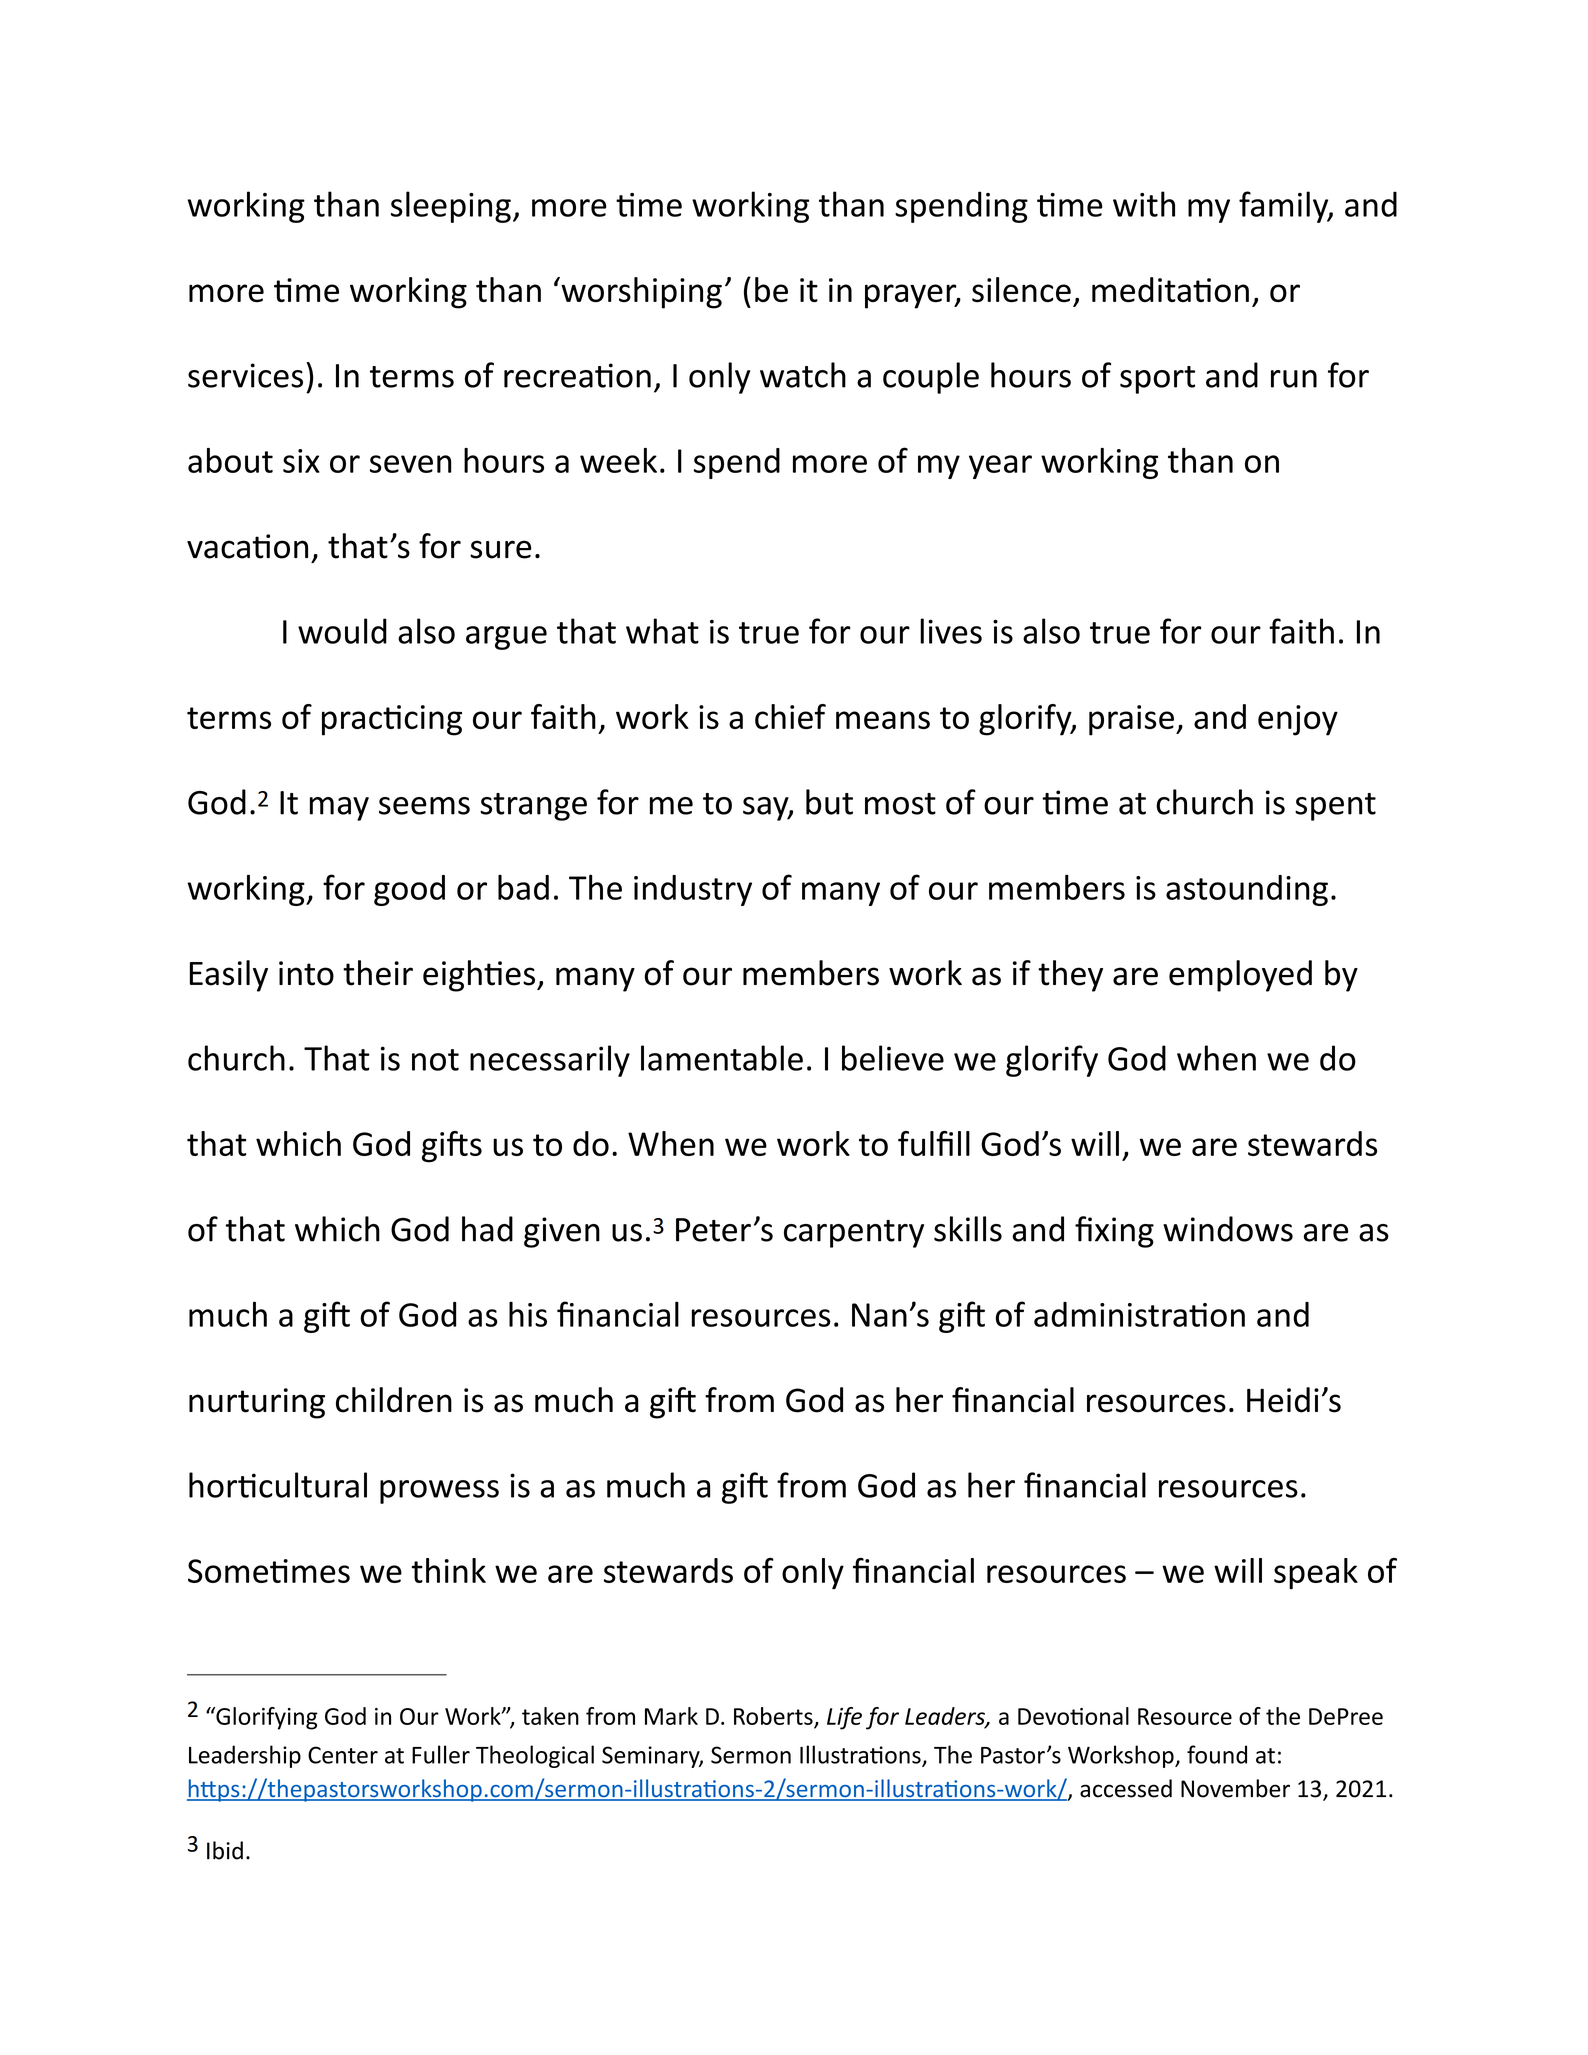 The width and height of the screenshot is (1588, 2055). Describe the element at coordinates (1240, 976) in the screenshot. I see `employed` at that location.
